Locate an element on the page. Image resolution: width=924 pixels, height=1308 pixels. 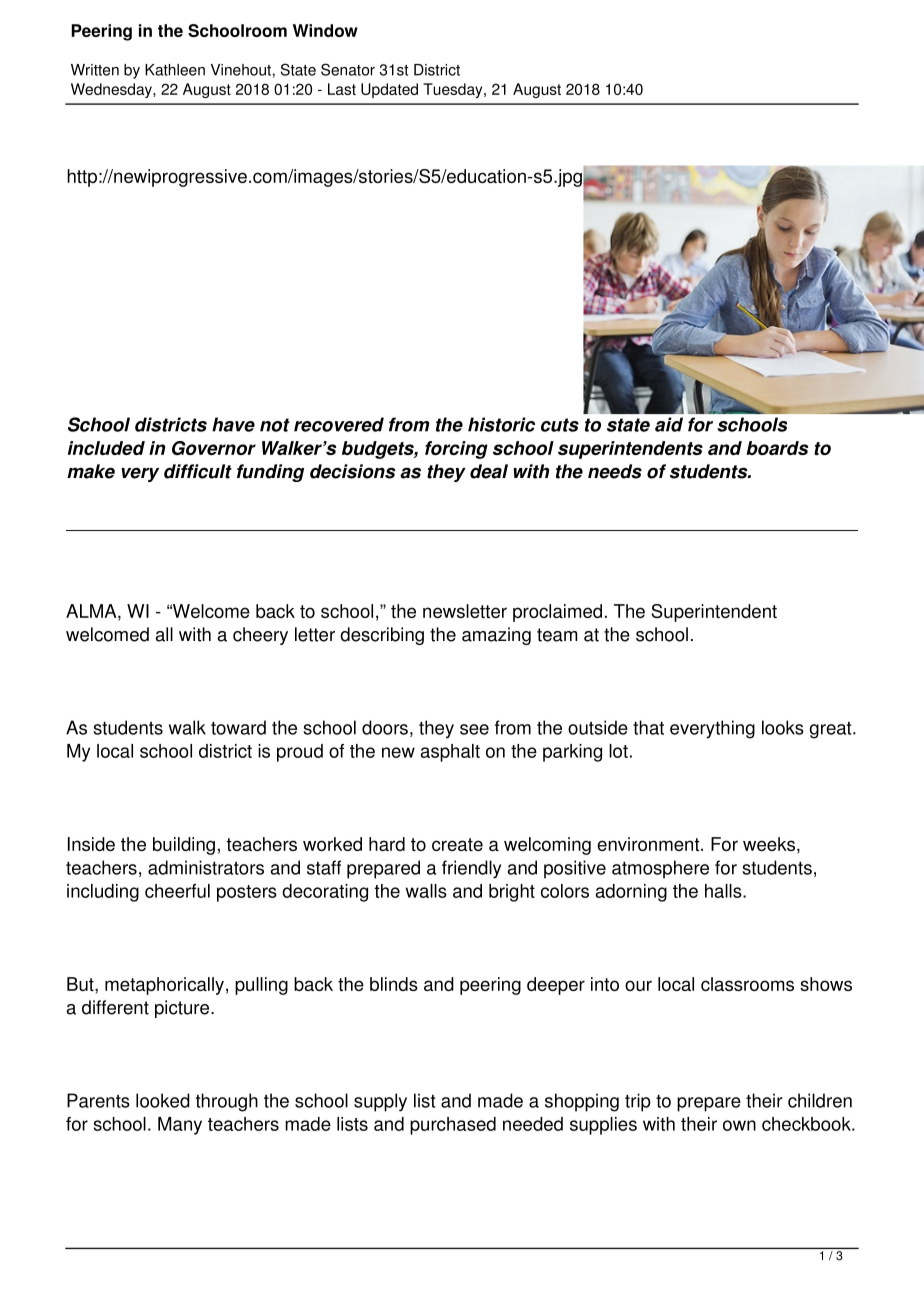
see is located at coordinates (474, 729).
